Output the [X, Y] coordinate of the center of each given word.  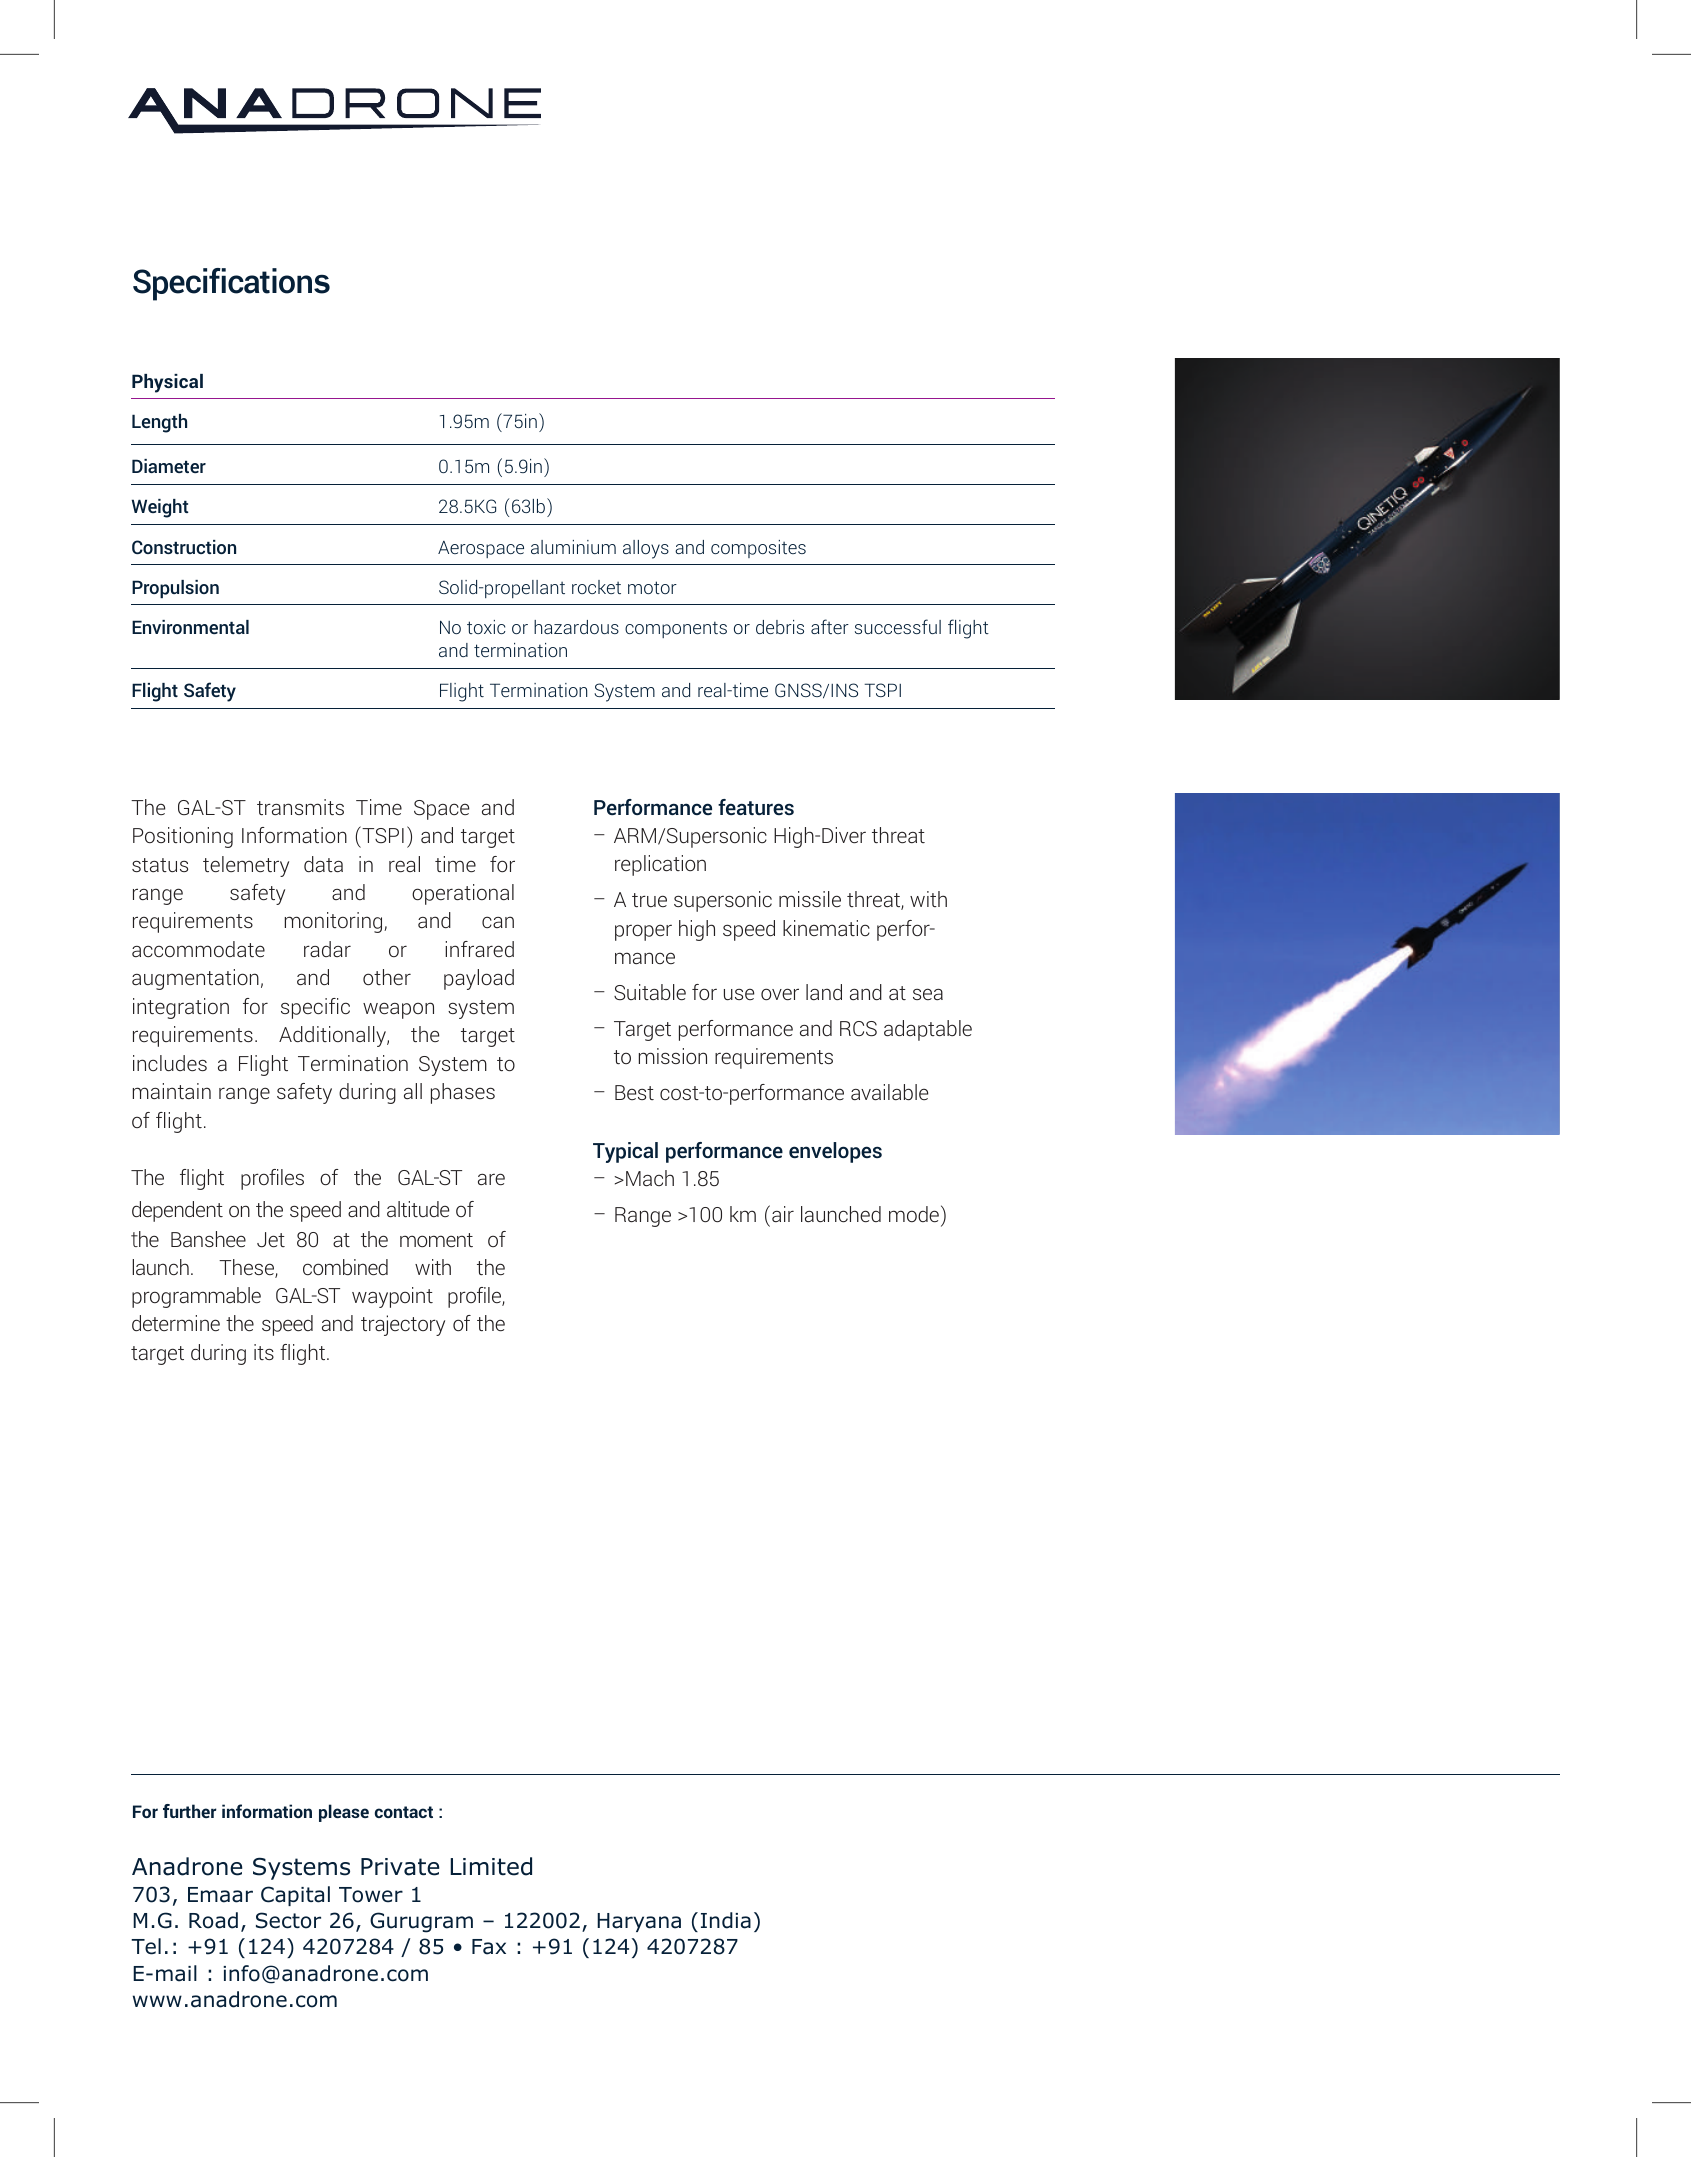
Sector [288, 1920]
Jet [271, 1239]
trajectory [403, 1325]
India [726, 1920]
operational [463, 894]
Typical [625, 1152]
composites [758, 549]
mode [914, 1214]
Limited [491, 1866]
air [783, 1214]
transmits [300, 807]
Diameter [169, 466]
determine [176, 1323]
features [756, 807]
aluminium [573, 547]
